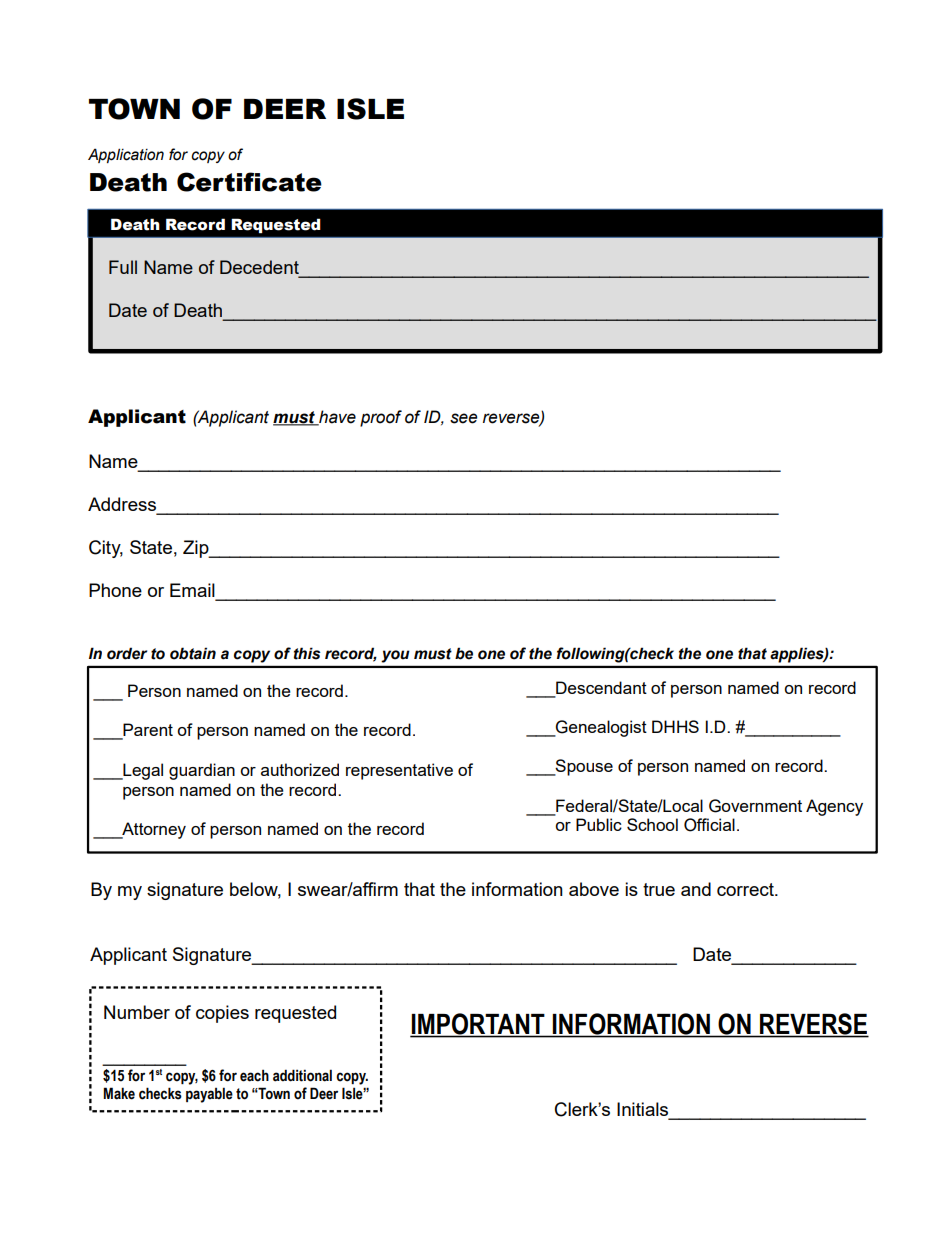 This document has width=952, height=1233. Describe the element at coordinates (464, 418) in the document. I see `see` at that location.
